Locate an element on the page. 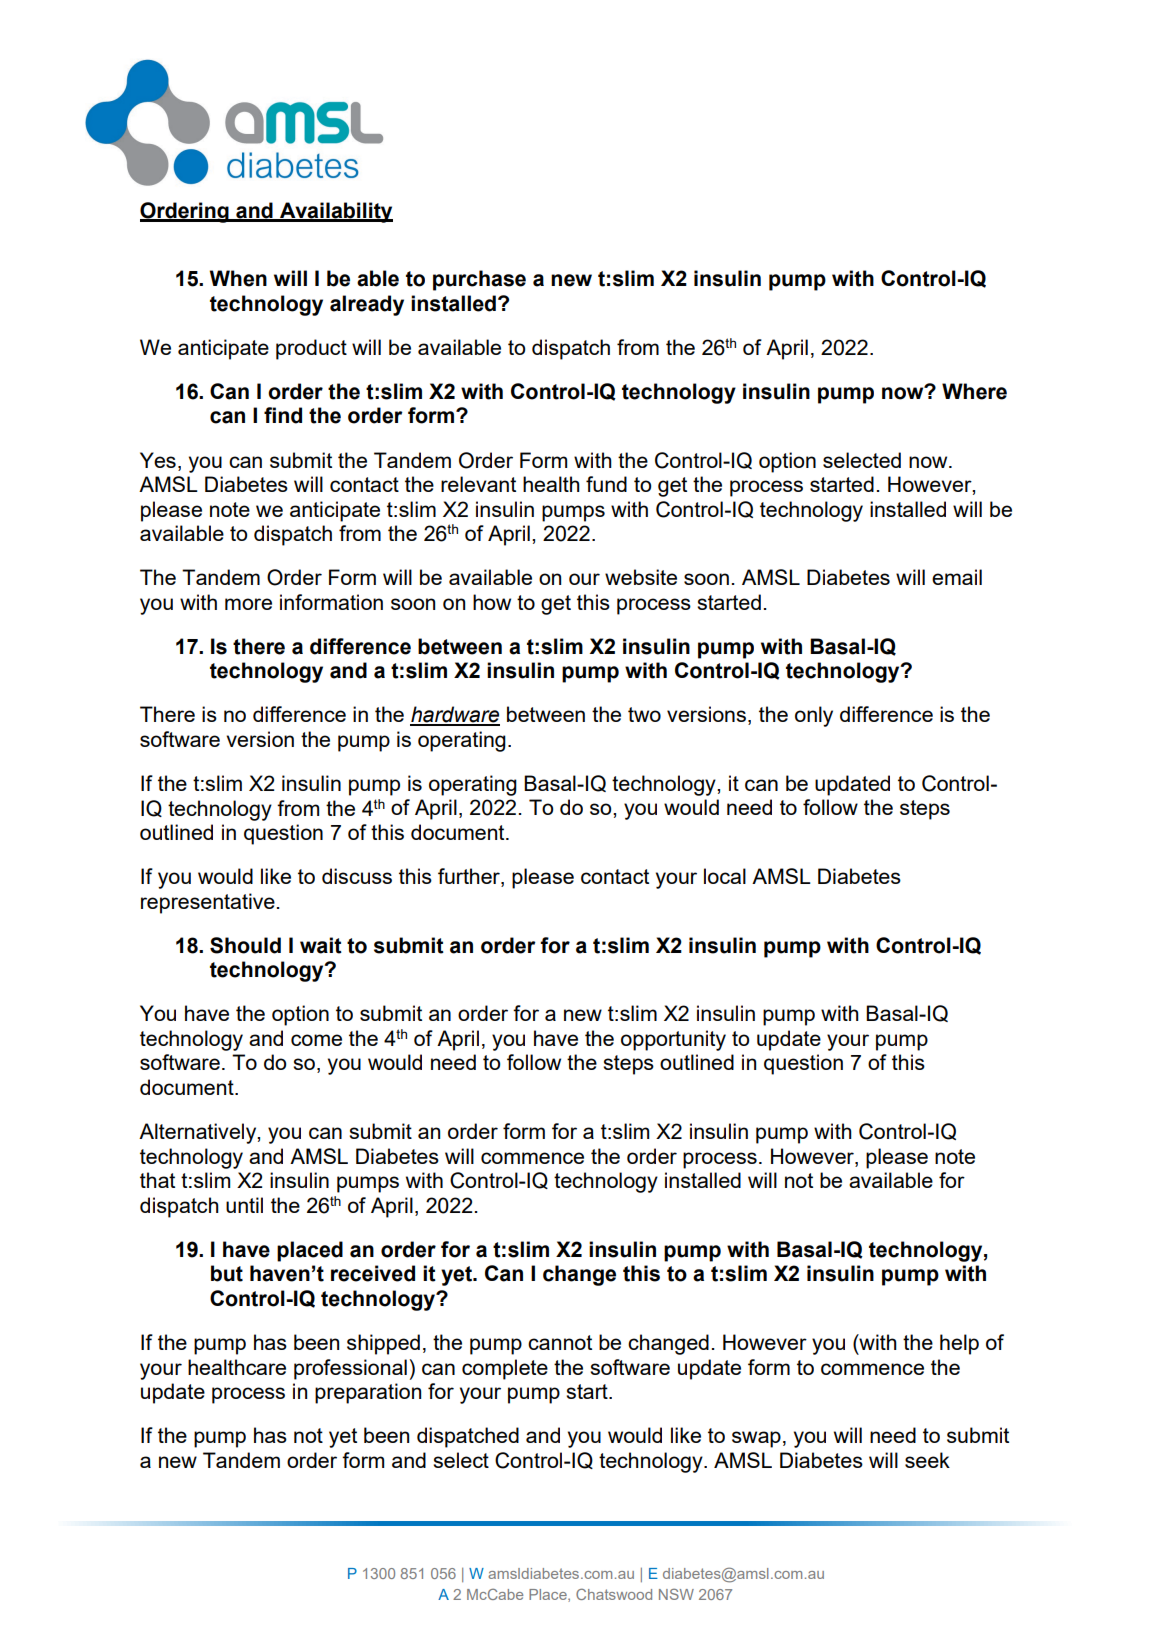 The image size is (1156, 1636). Where is located at coordinates (974, 391).
